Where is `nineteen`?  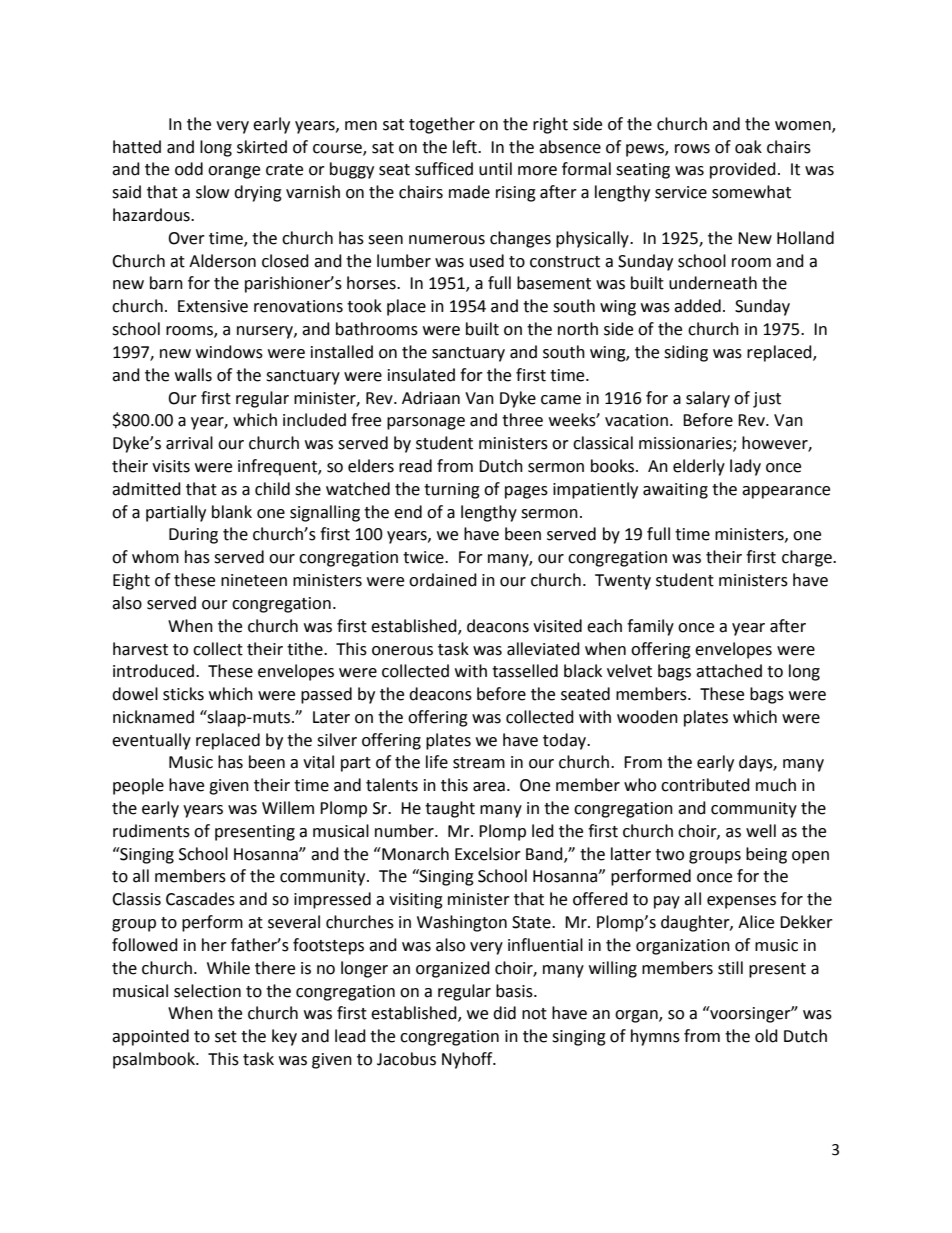 nineteen is located at coordinates (254, 580).
